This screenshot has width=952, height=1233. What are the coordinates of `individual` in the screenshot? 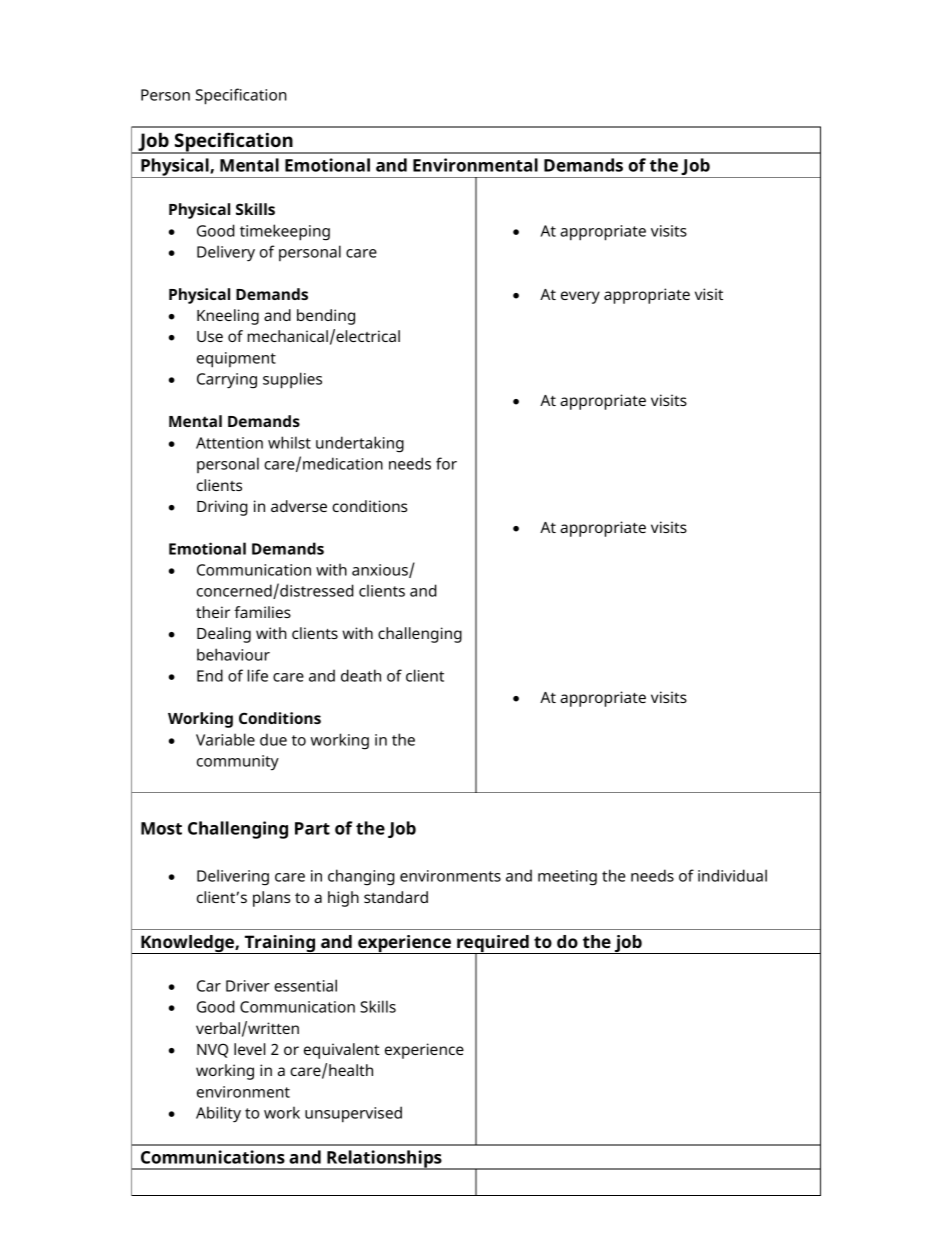 It's located at (732, 875).
